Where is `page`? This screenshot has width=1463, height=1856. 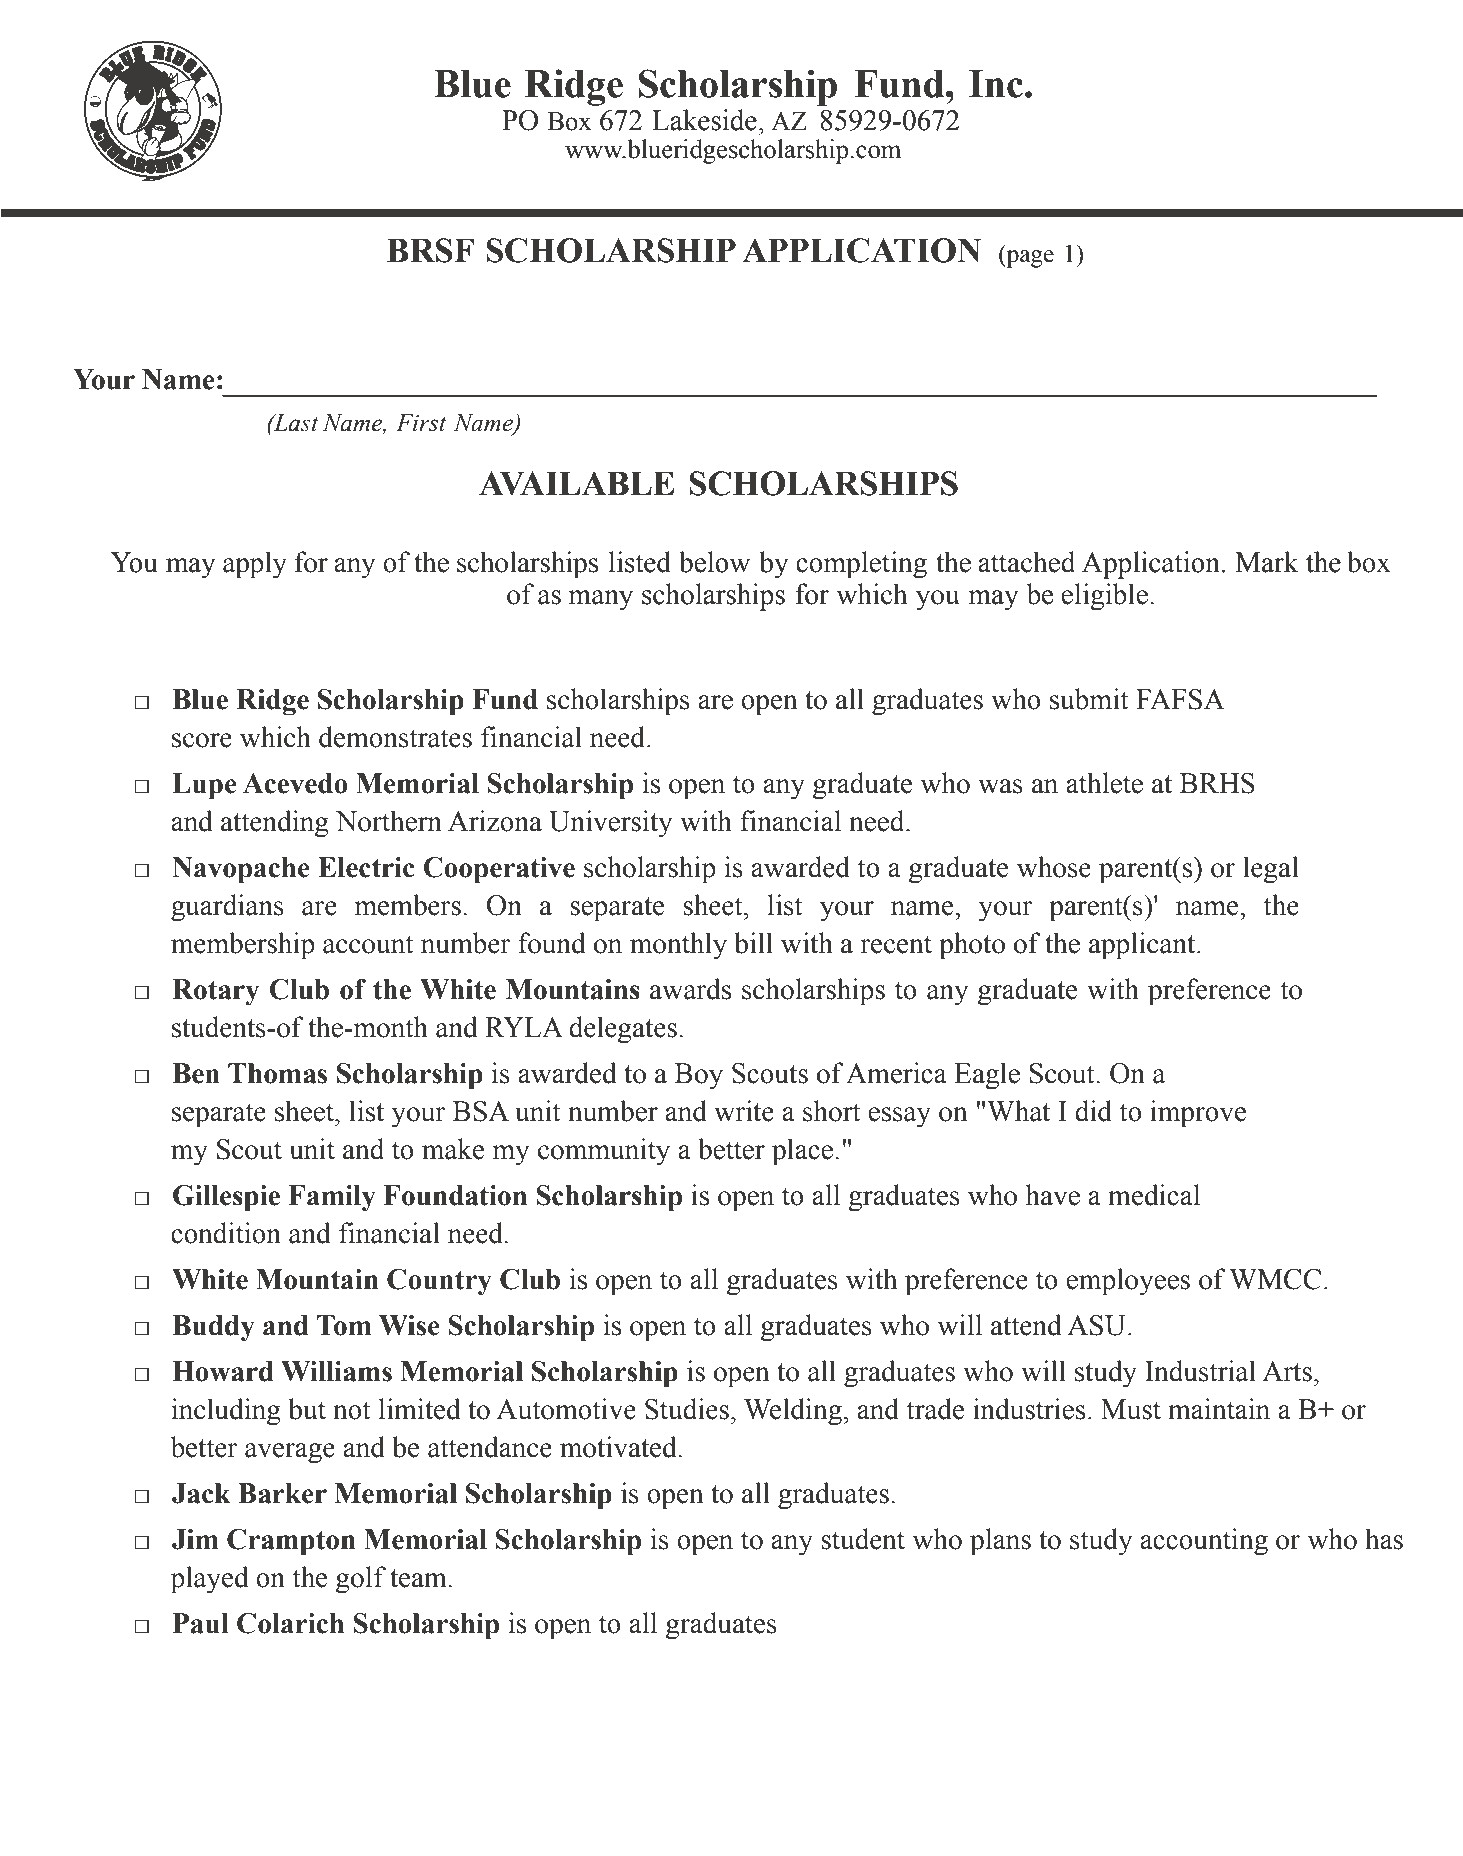
page is located at coordinates (1029, 259).
